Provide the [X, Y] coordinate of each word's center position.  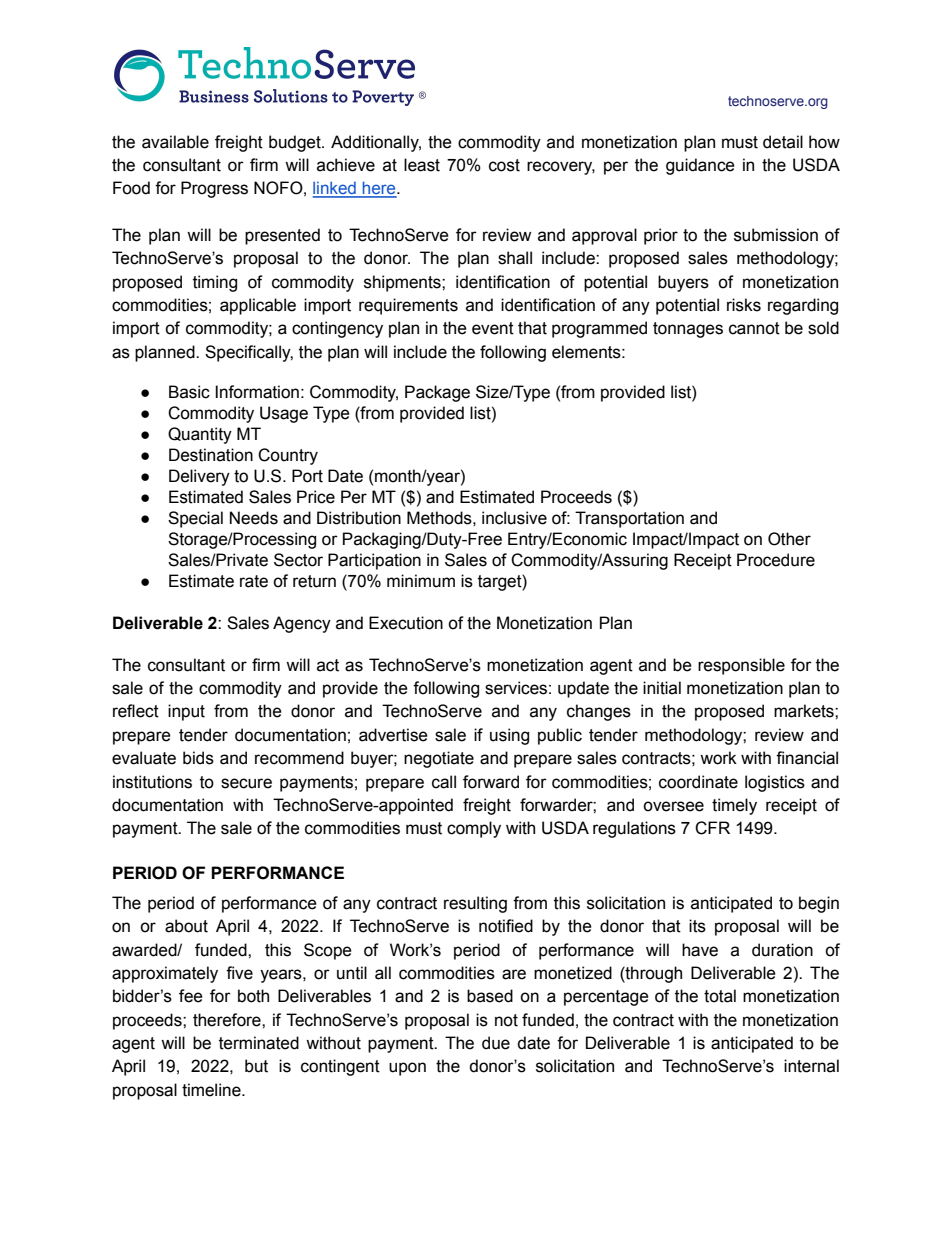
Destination [211, 455]
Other [789, 539]
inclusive [514, 518]
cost [504, 165]
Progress [214, 189]
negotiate [439, 759]
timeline [212, 1090]
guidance [700, 166]
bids [198, 758]
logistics [775, 783]
